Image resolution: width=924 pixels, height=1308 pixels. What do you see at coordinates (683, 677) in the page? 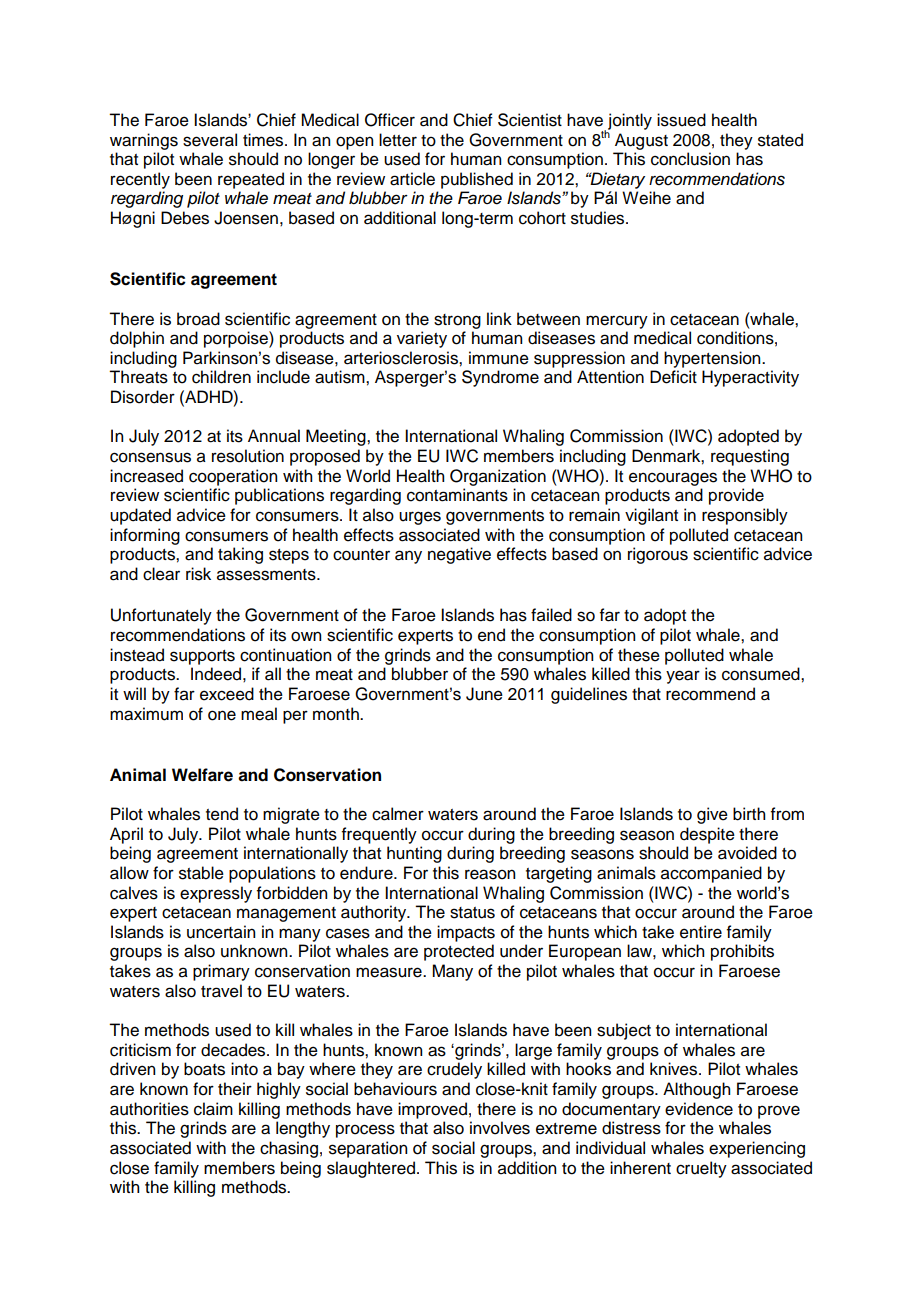
I see `year` at bounding box center [683, 677].
